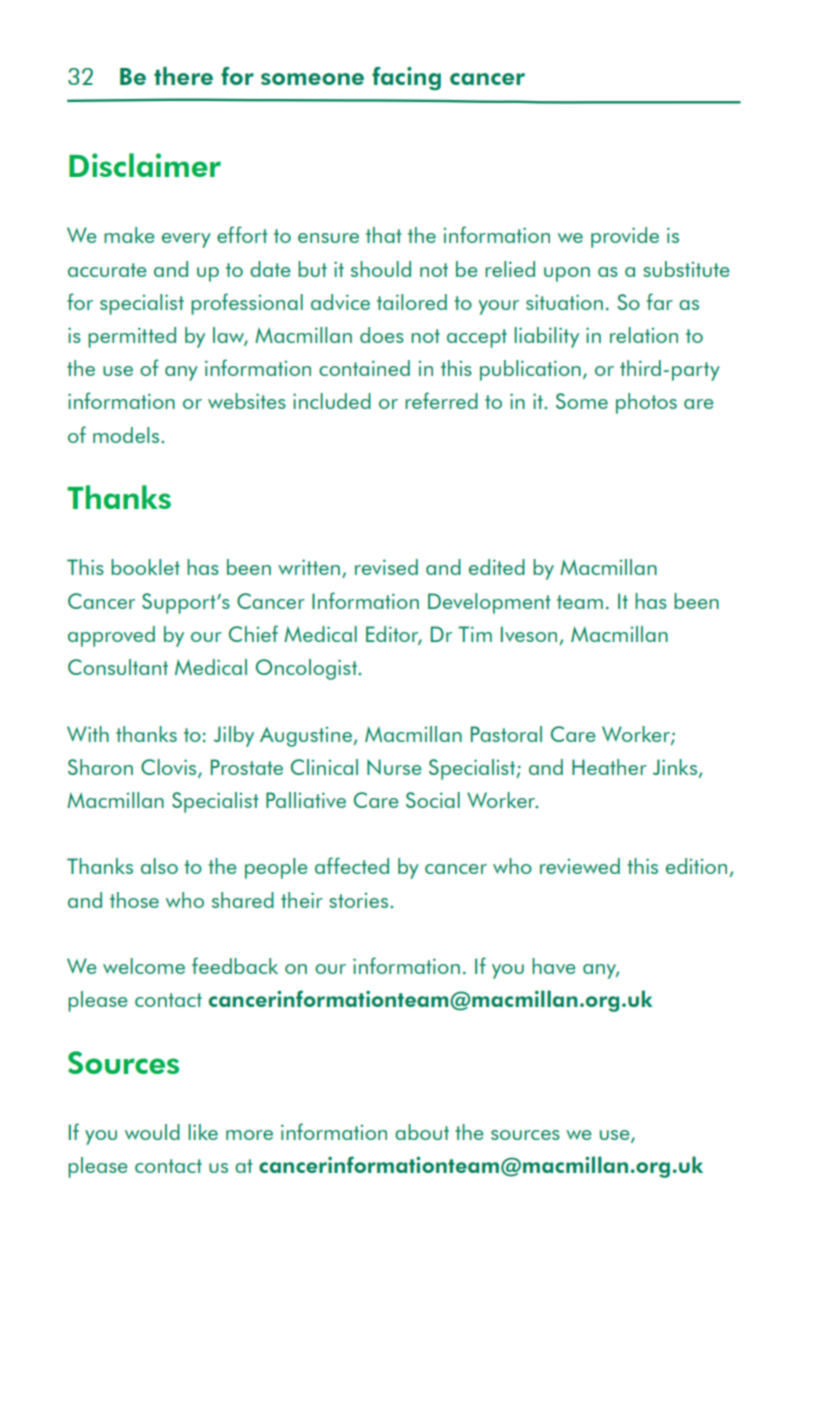  What do you see at coordinates (152, 1132) in the screenshot?
I see `would` at bounding box center [152, 1132].
